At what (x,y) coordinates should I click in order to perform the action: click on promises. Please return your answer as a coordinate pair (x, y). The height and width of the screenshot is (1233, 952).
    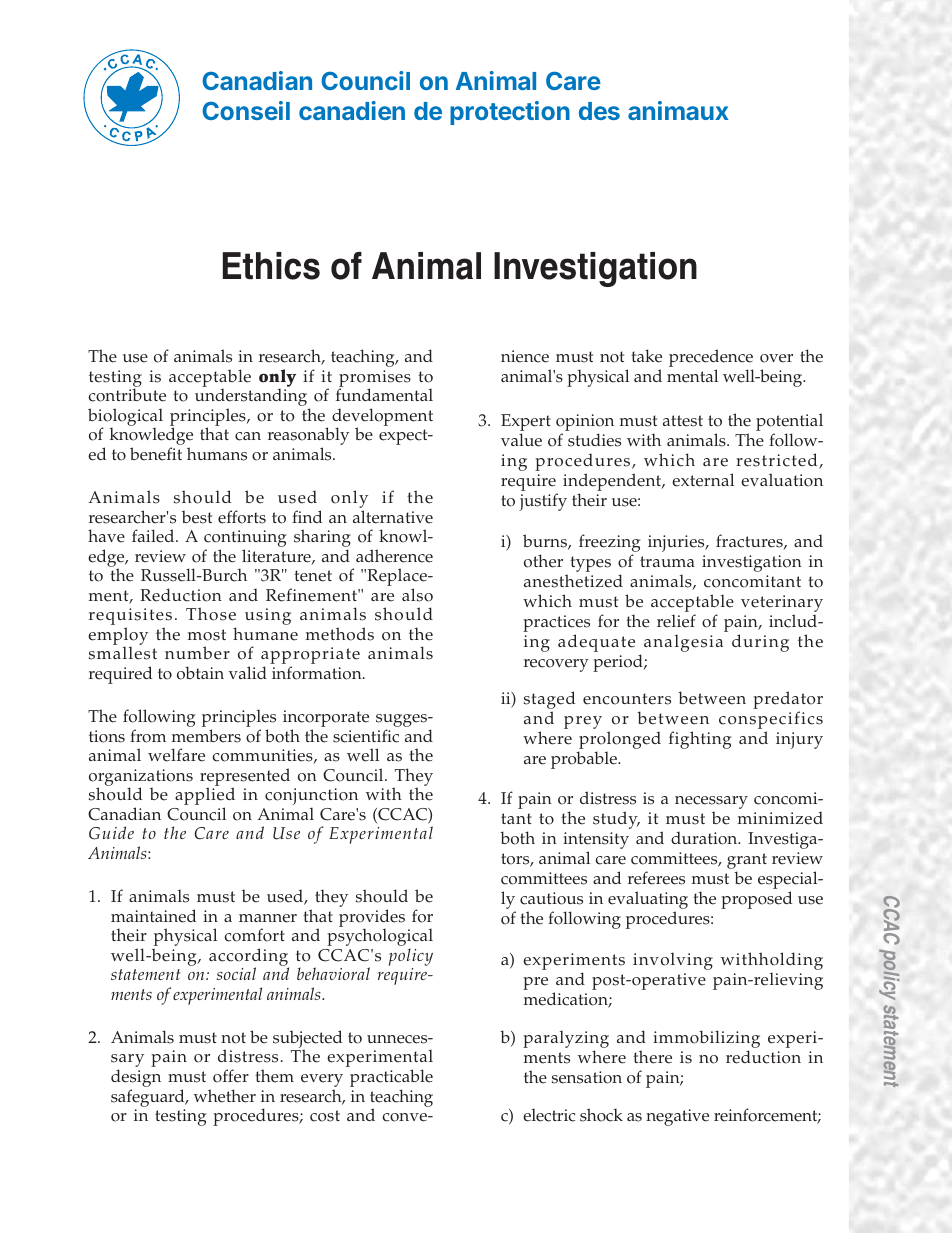
    Looking at the image, I should click on (374, 380).
